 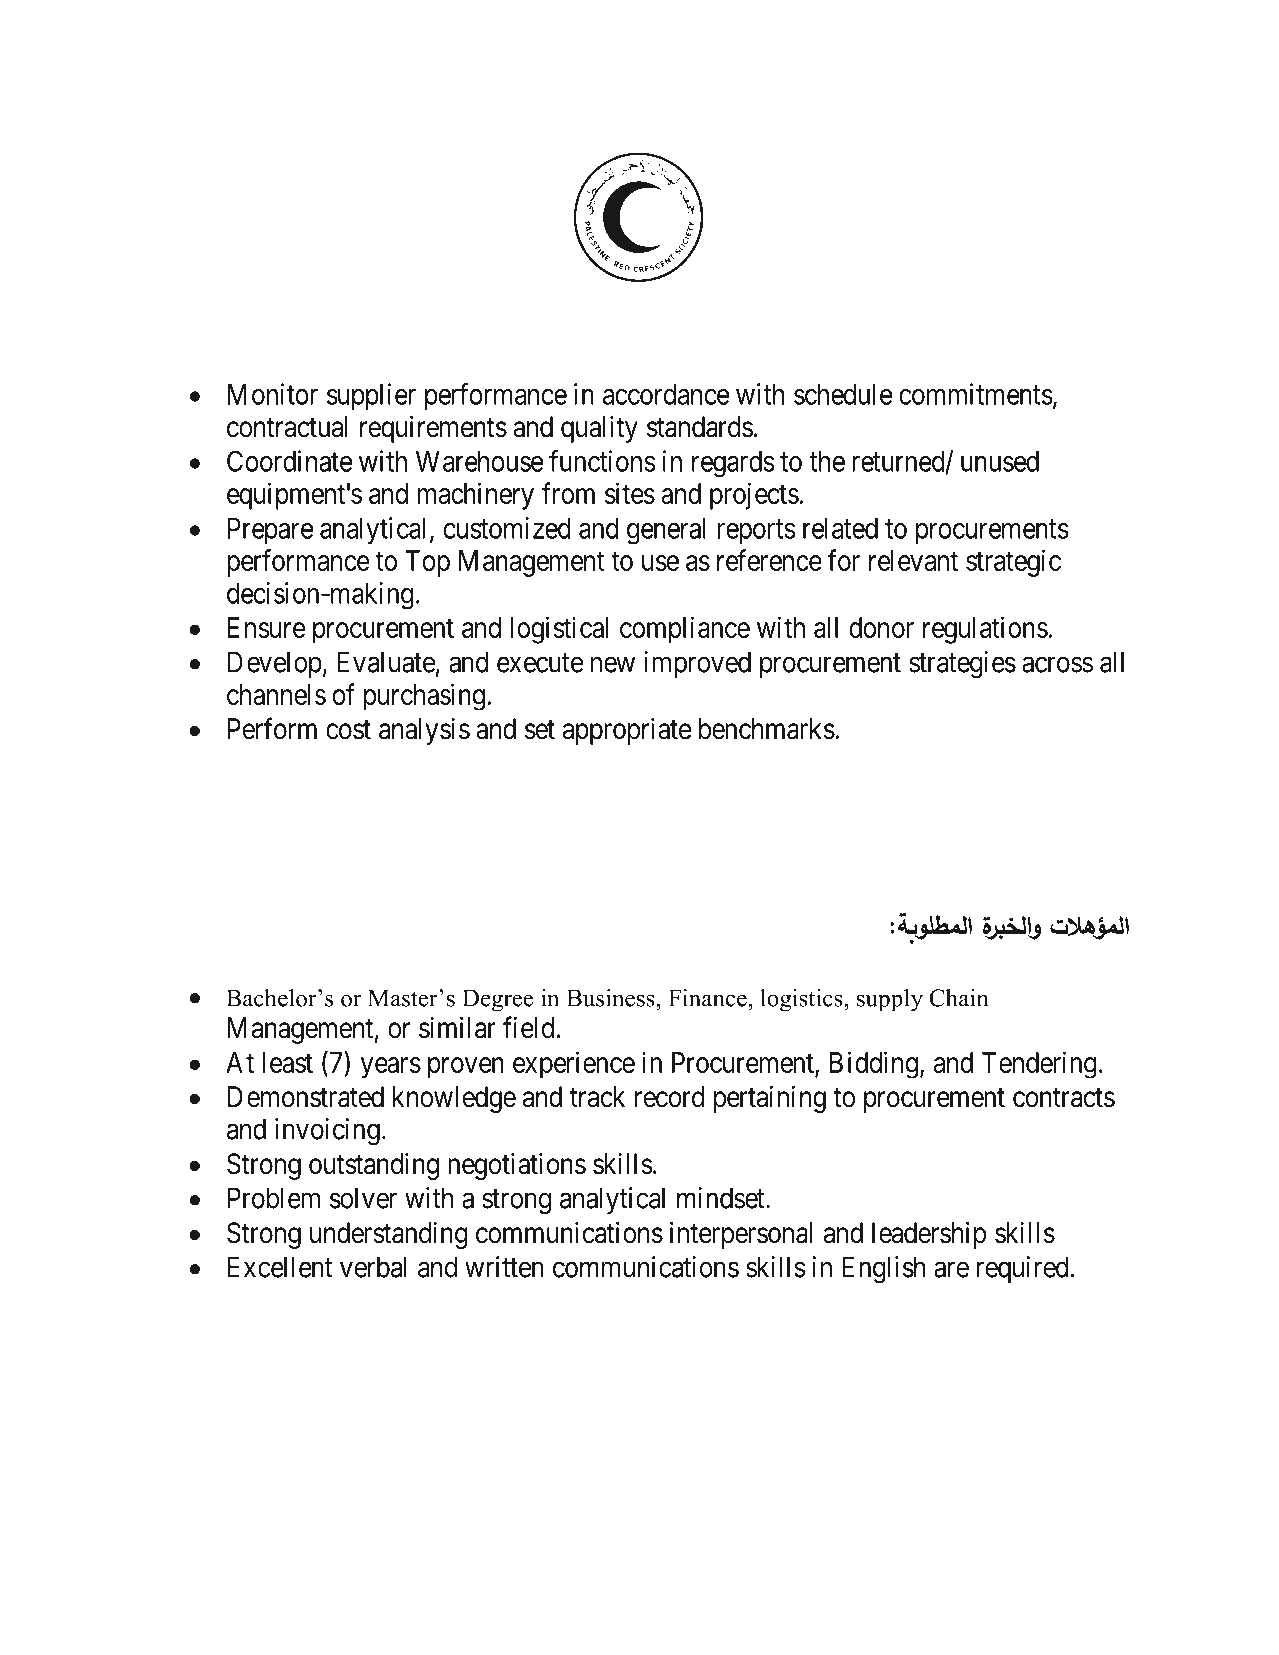 I want to click on new, so click(x=613, y=665).
